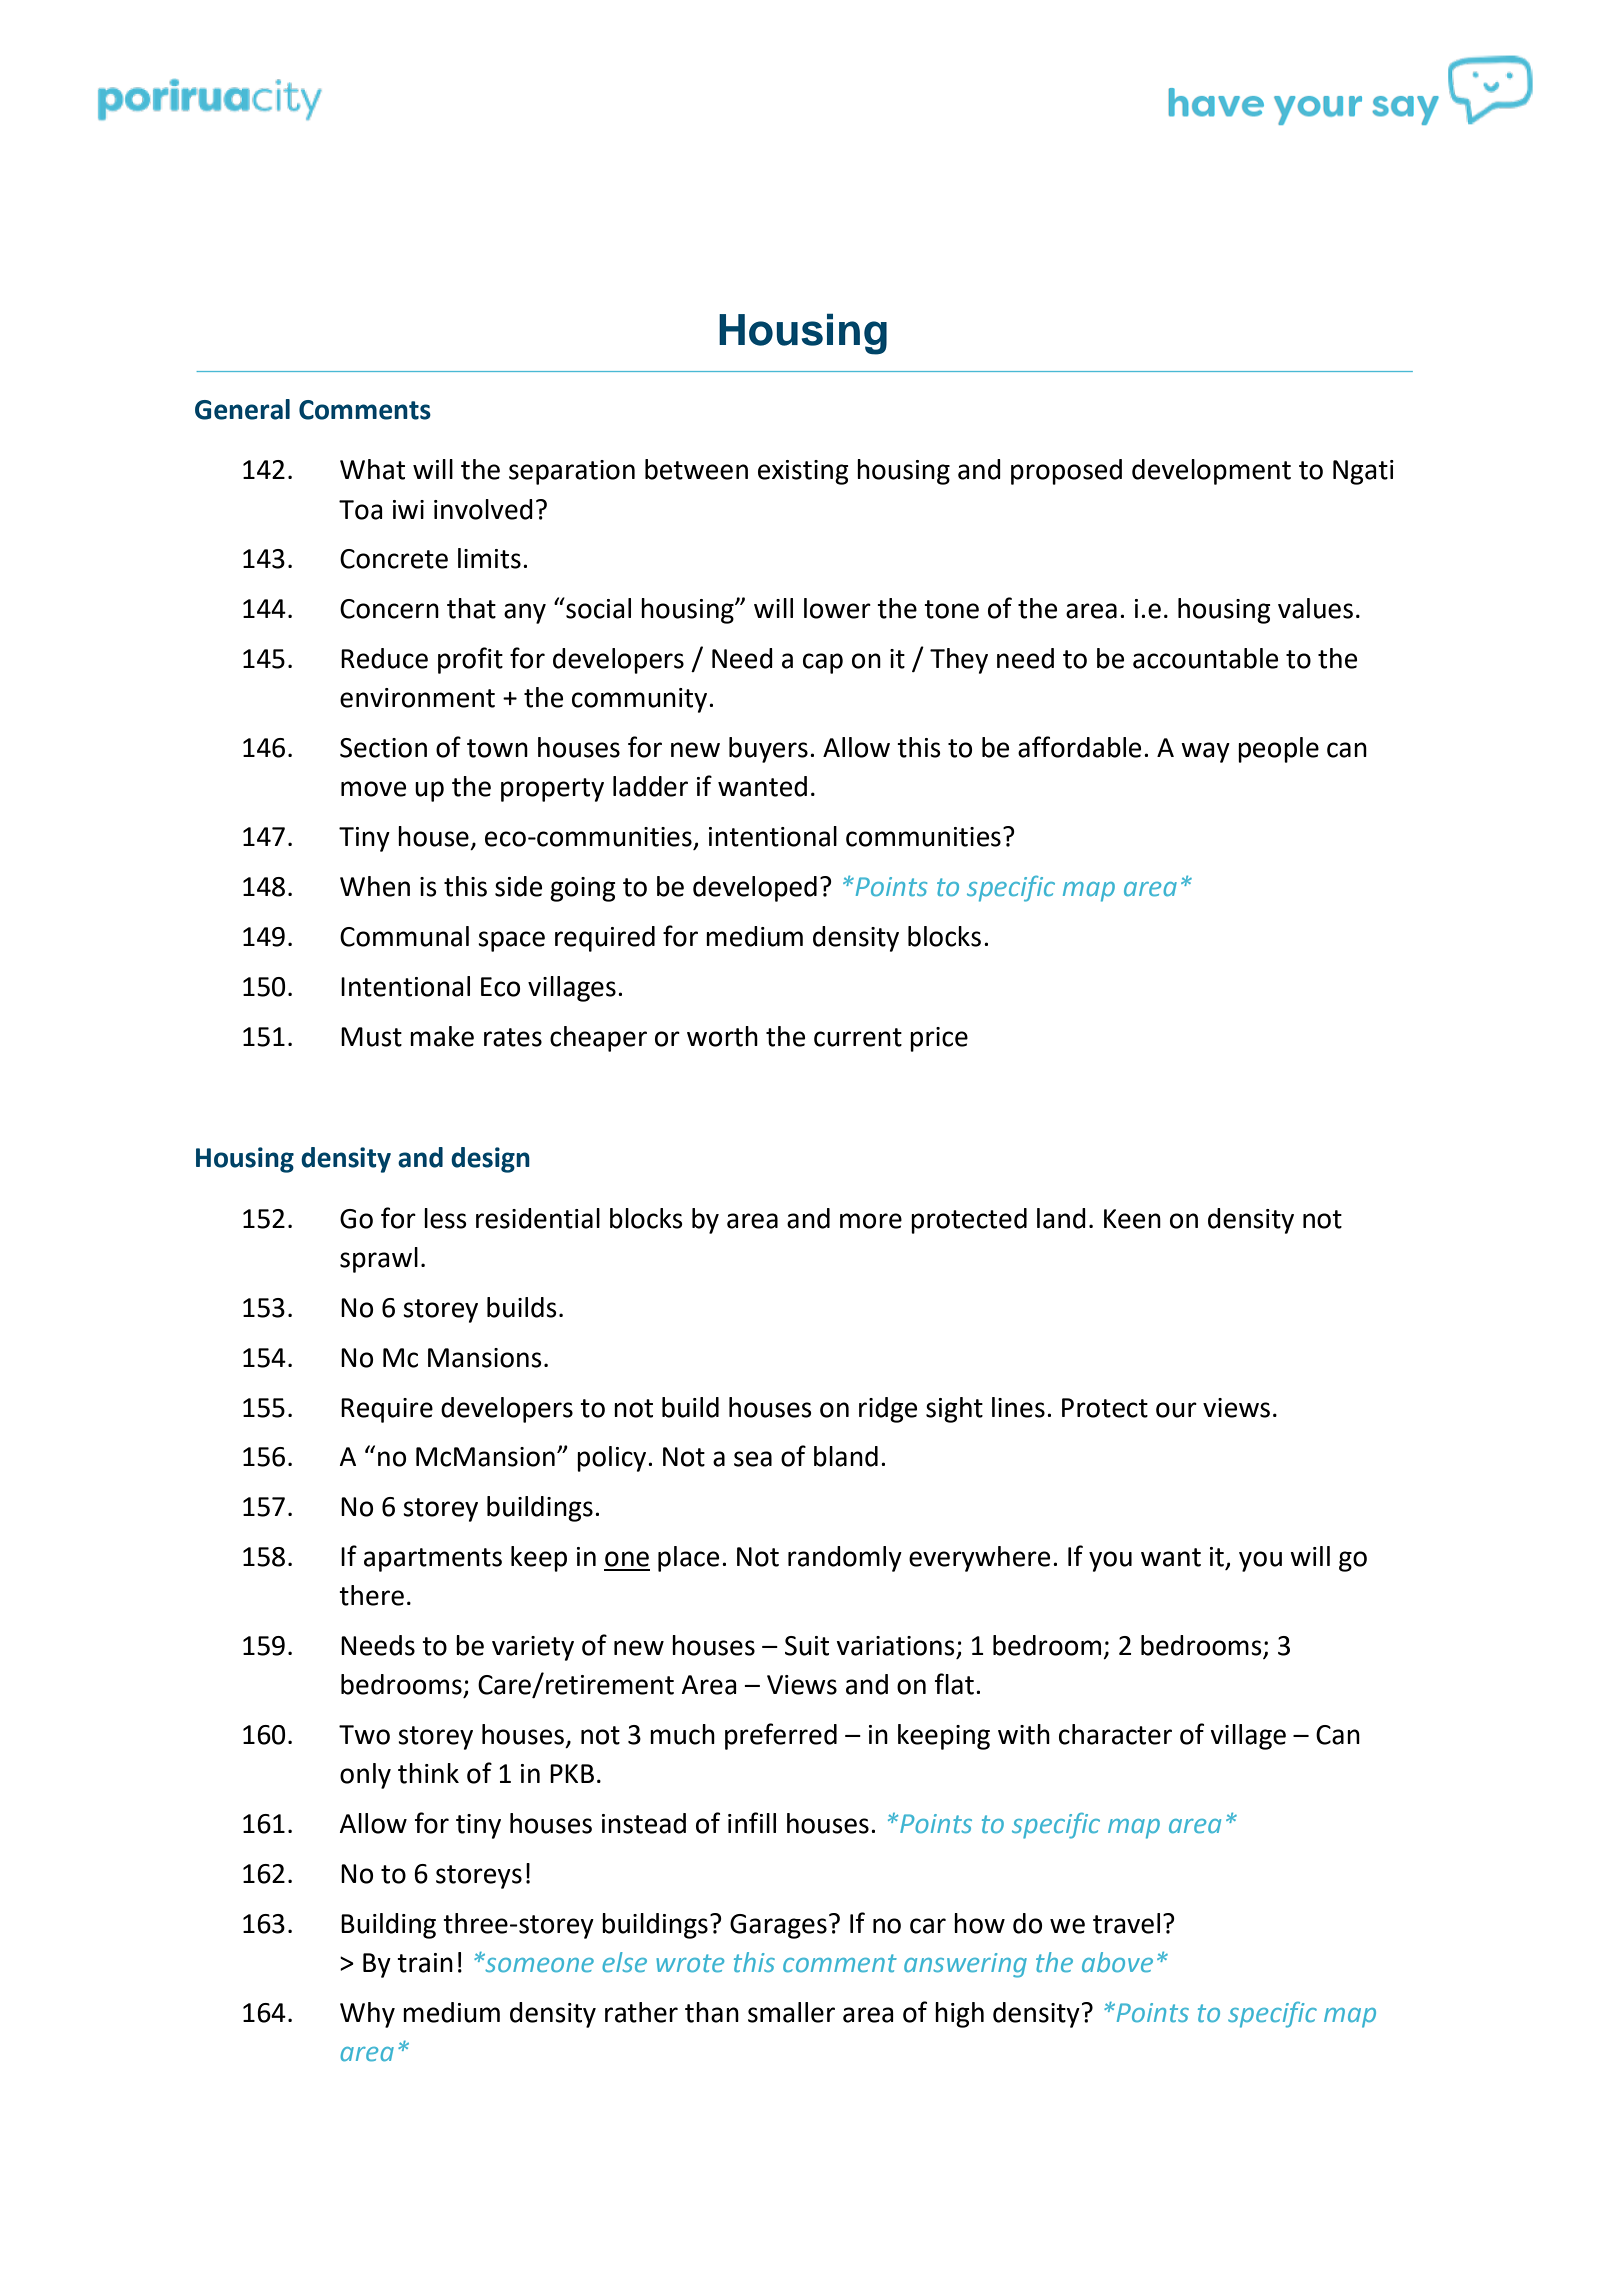  I want to click on way, so click(1205, 752).
